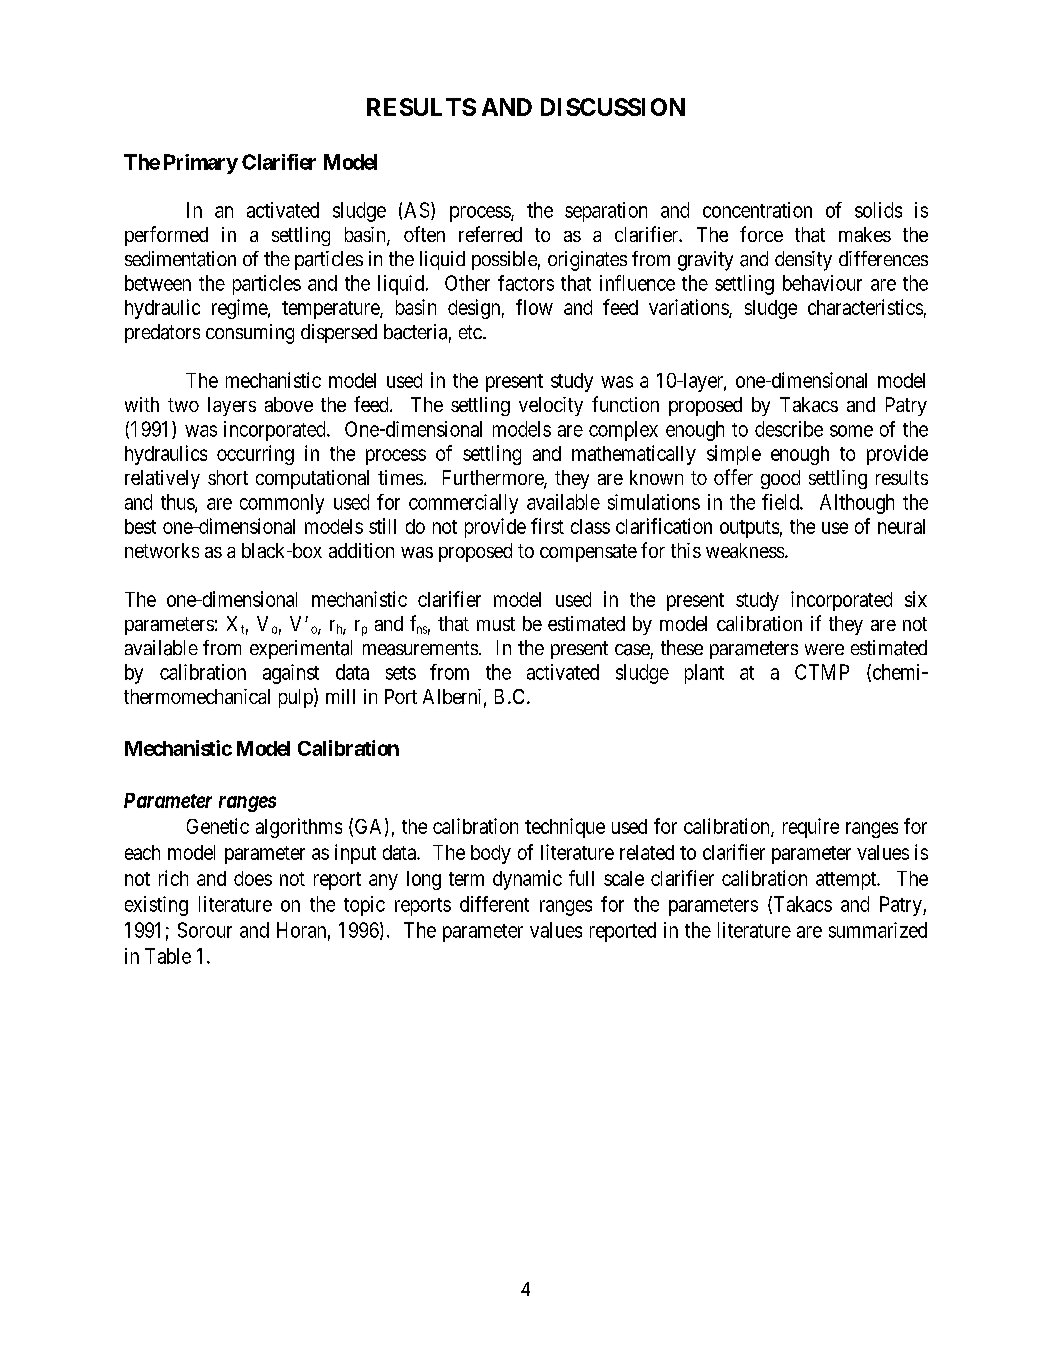  Describe the element at coordinates (201, 164) in the page. I see `Primary` at that location.
